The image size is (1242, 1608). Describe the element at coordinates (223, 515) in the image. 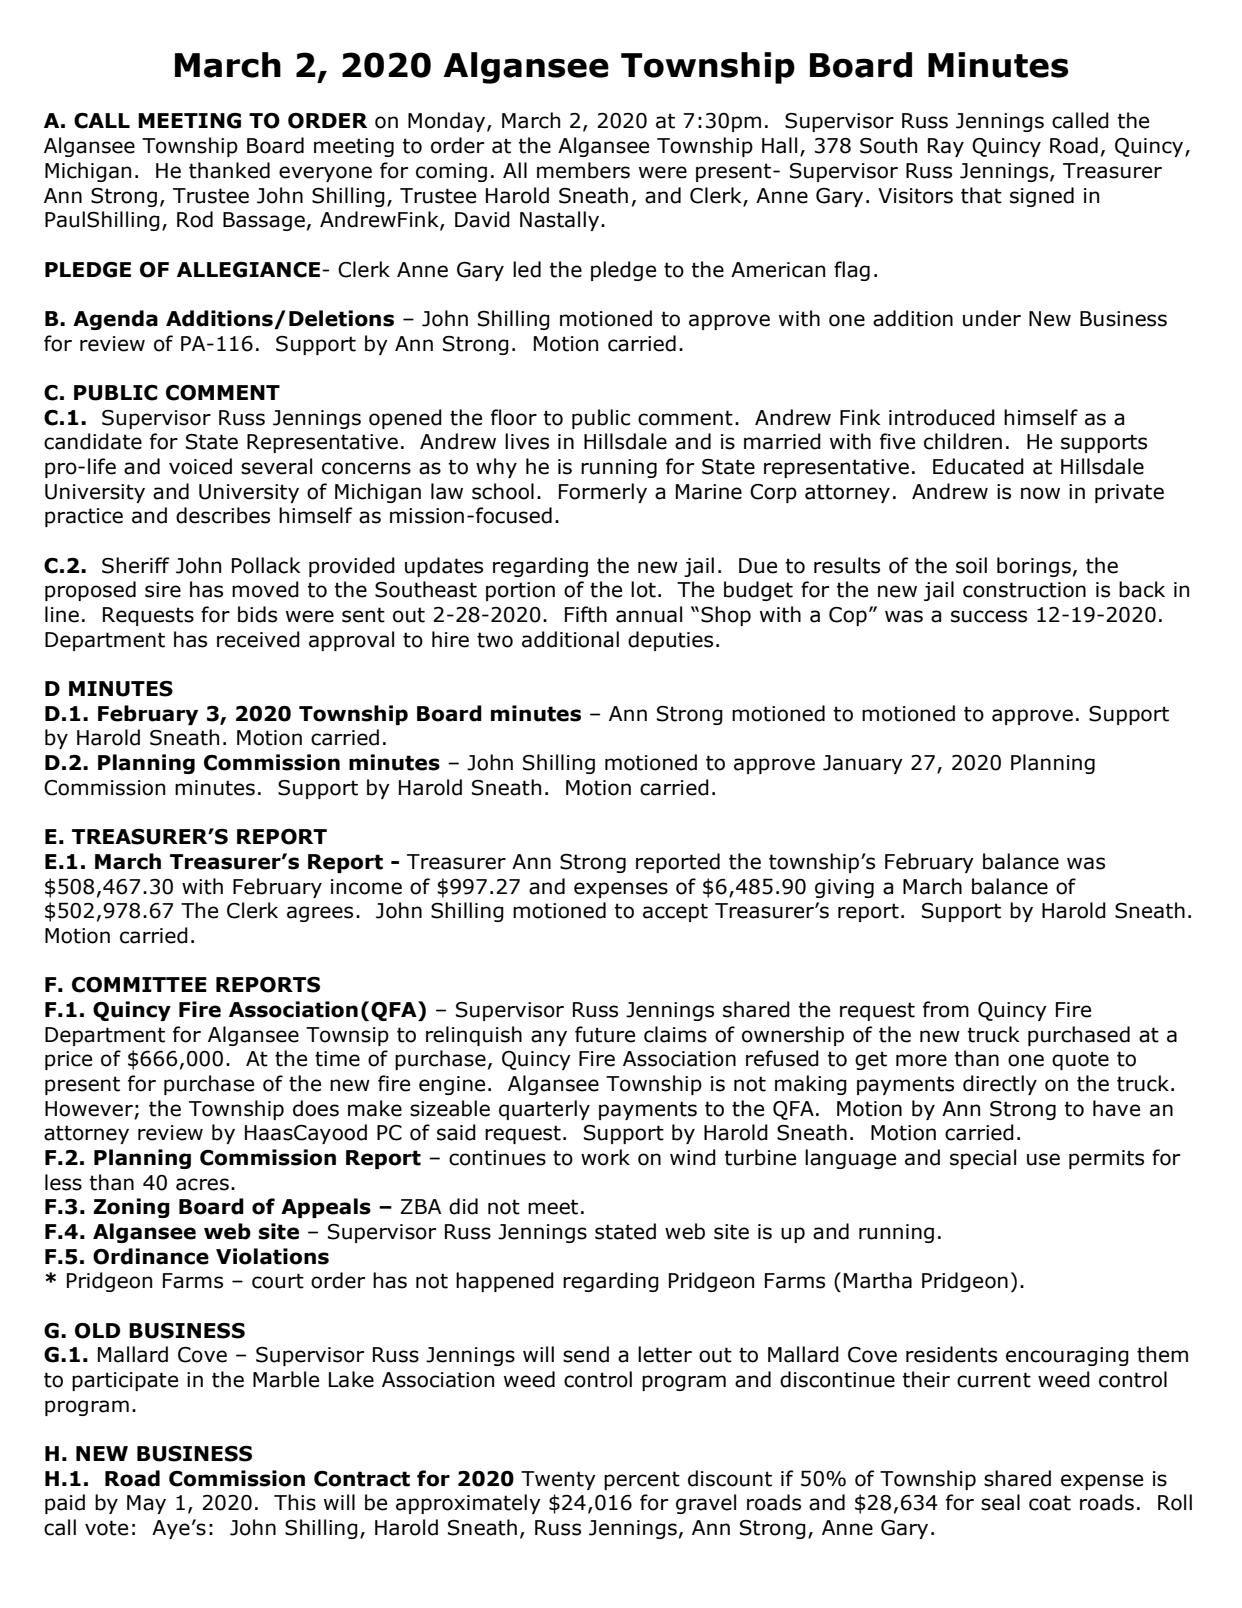

I see `describes` at that location.
